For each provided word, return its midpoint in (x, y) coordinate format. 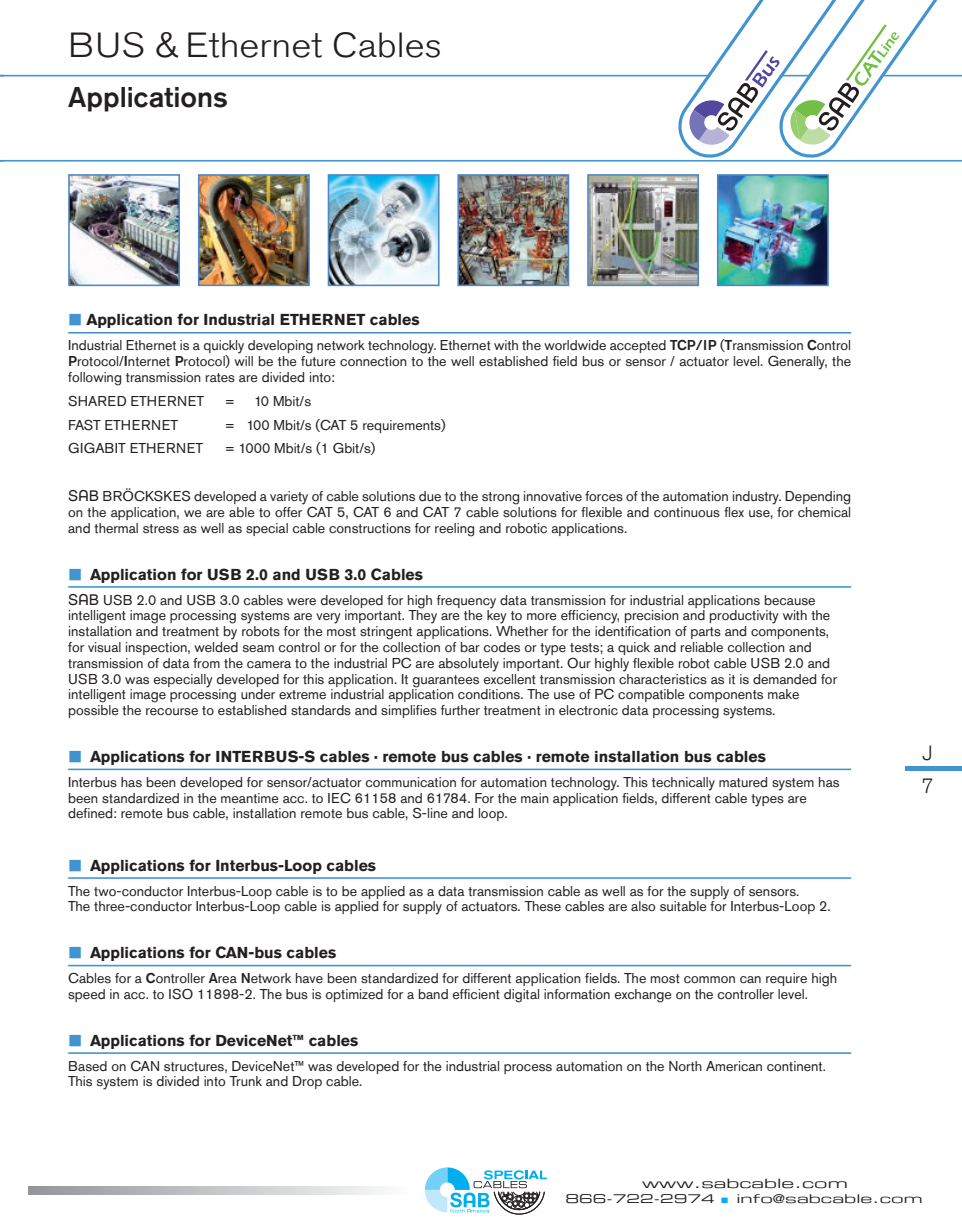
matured (743, 782)
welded (216, 645)
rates (220, 378)
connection (373, 361)
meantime (250, 798)
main (535, 798)
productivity (744, 617)
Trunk (245, 1081)
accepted (638, 346)
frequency (466, 602)
